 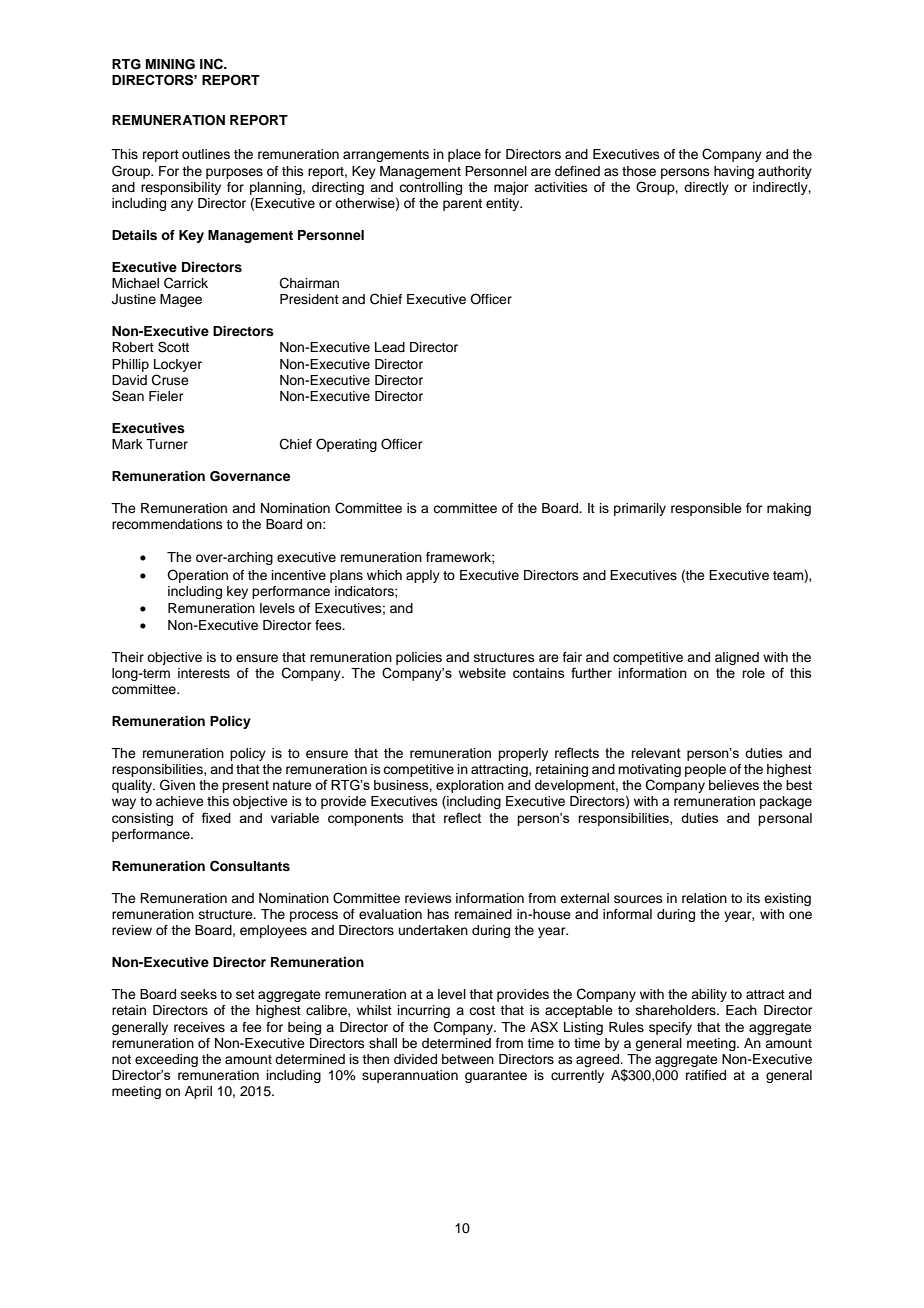 What do you see at coordinates (706, 1075) in the screenshot?
I see `ratified` at bounding box center [706, 1075].
